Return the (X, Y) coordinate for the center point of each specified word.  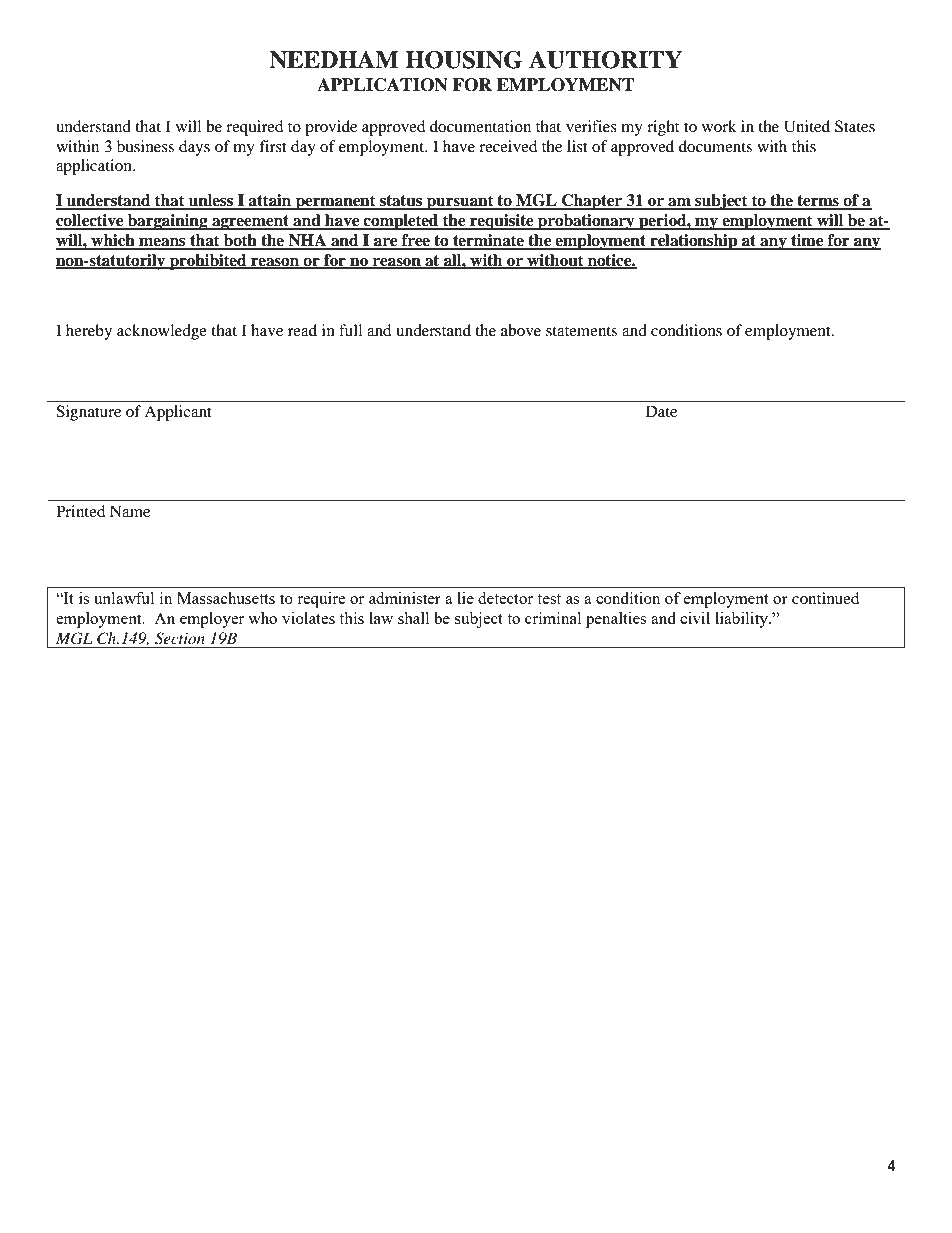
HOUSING (463, 60)
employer (212, 620)
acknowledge (162, 332)
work (719, 126)
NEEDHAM (334, 60)
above (521, 330)
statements (581, 331)
